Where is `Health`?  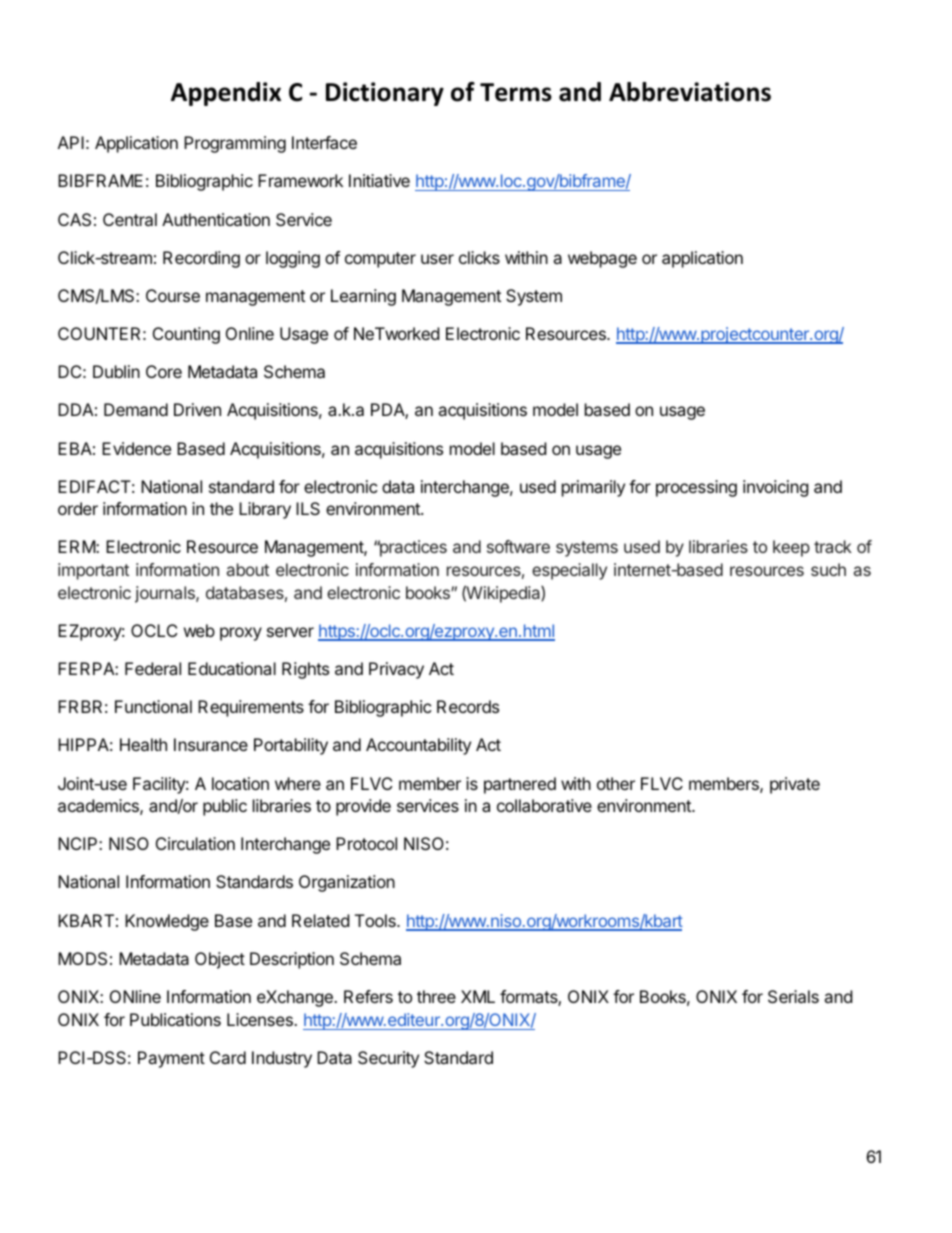 Health is located at coordinates (143, 744).
